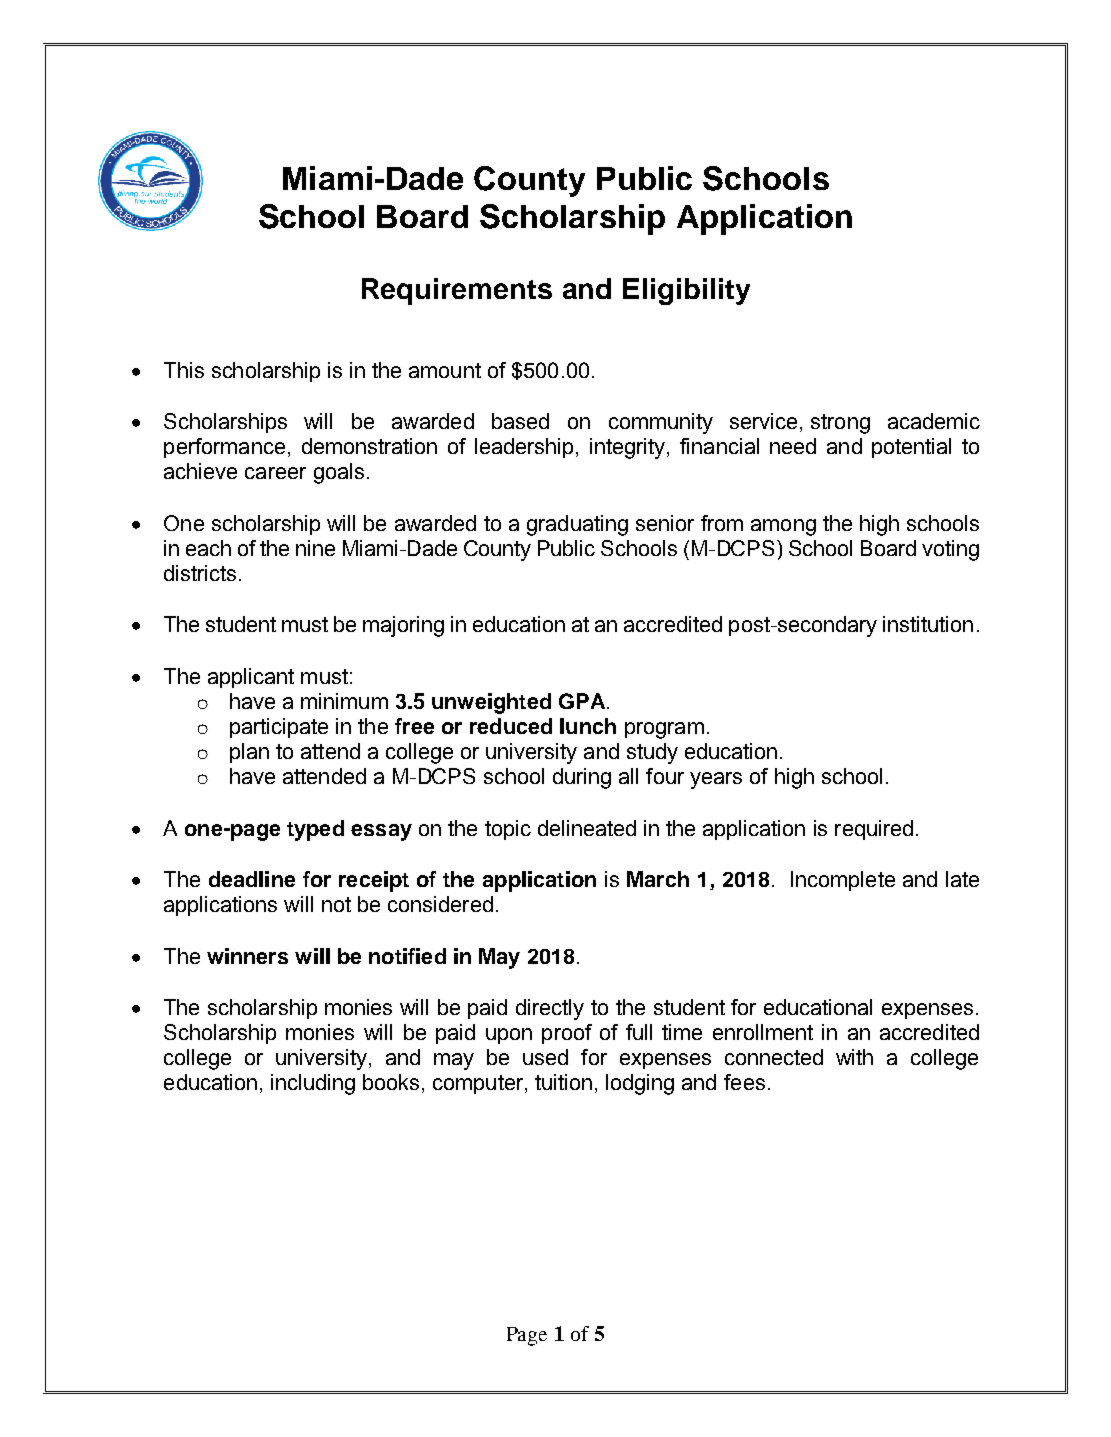  What do you see at coordinates (184, 370) in the screenshot?
I see `This` at bounding box center [184, 370].
